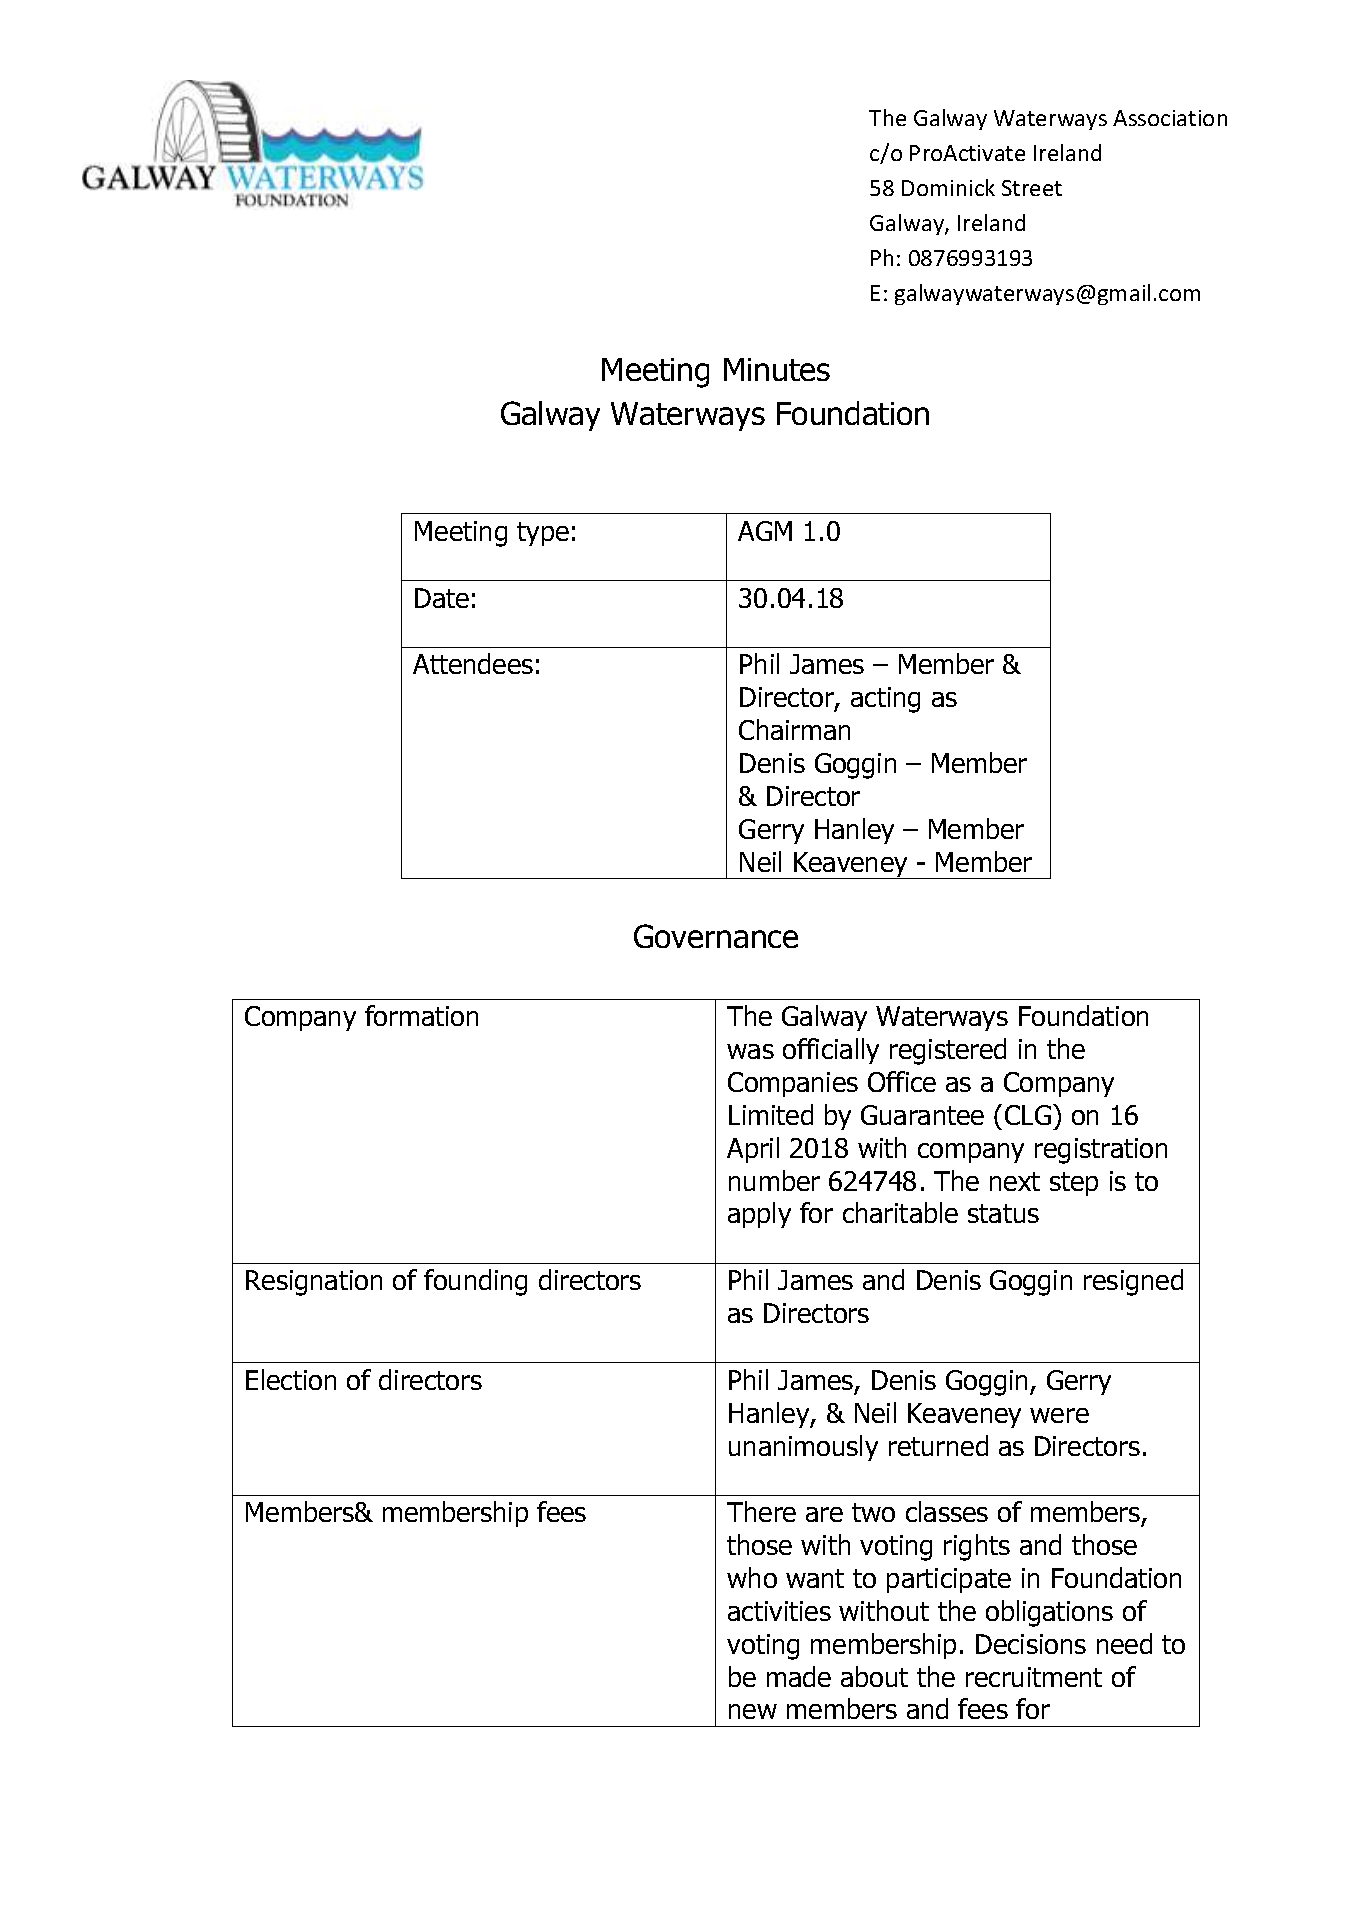 This page has height=1909, width=1350. Describe the element at coordinates (543, 534) in the page. I see `type` at that location.
